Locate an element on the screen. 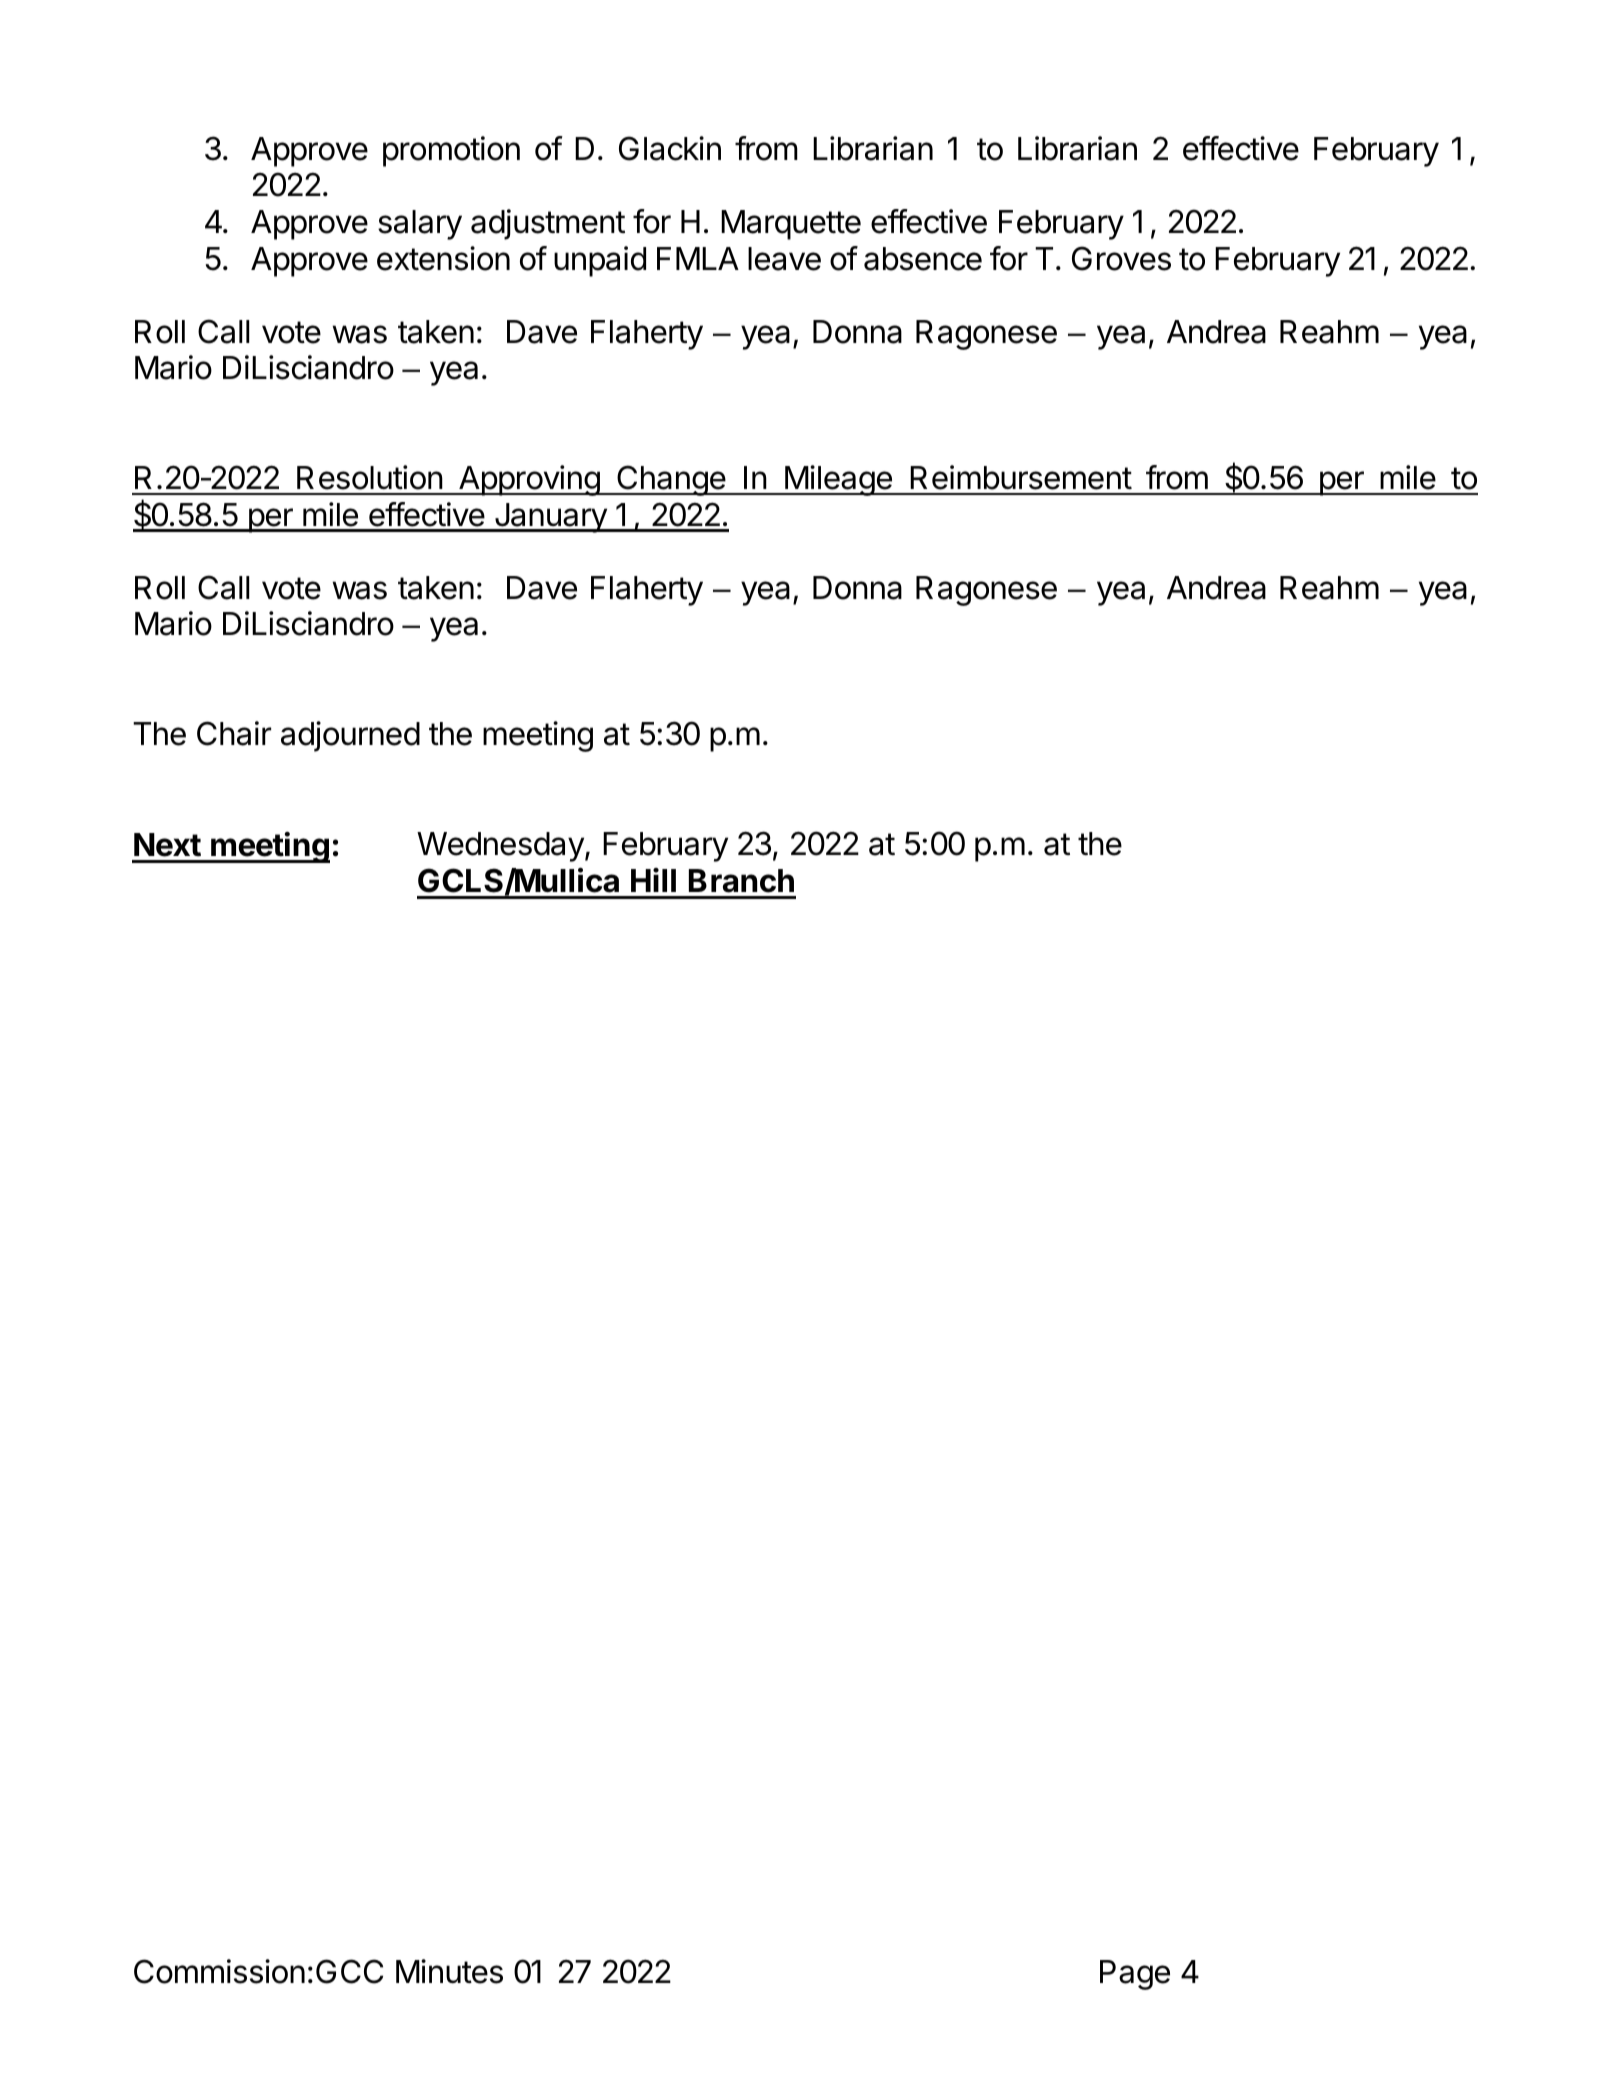 Image resolution: width=1610 pixels, height=2084 pixels. salary is located at coordinates (420, 225).
